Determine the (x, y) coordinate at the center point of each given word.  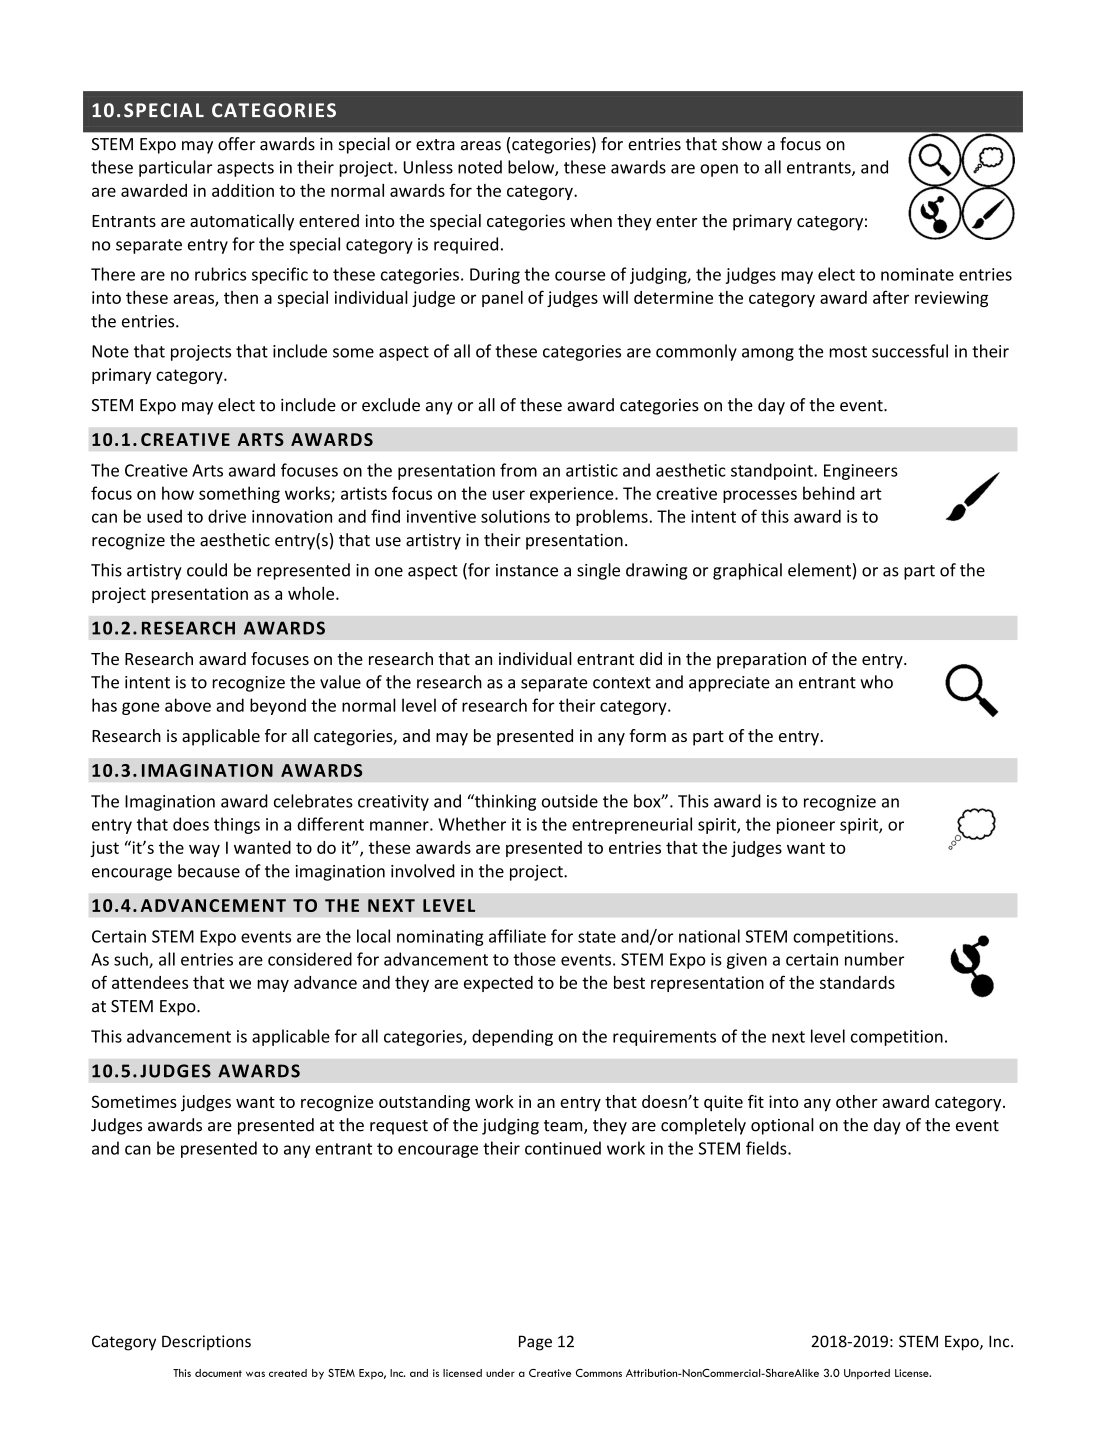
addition (243, 190)
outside (570, 801)
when (591, 220)
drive (227, 516)
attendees (150, 982)
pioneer (806, 826)
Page (535, 1343)
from (518, 470)
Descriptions (206, 1343)
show (742, 144)
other (857, 1101)
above (188, 705)
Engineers (861, 472)
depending (512, 1037)
